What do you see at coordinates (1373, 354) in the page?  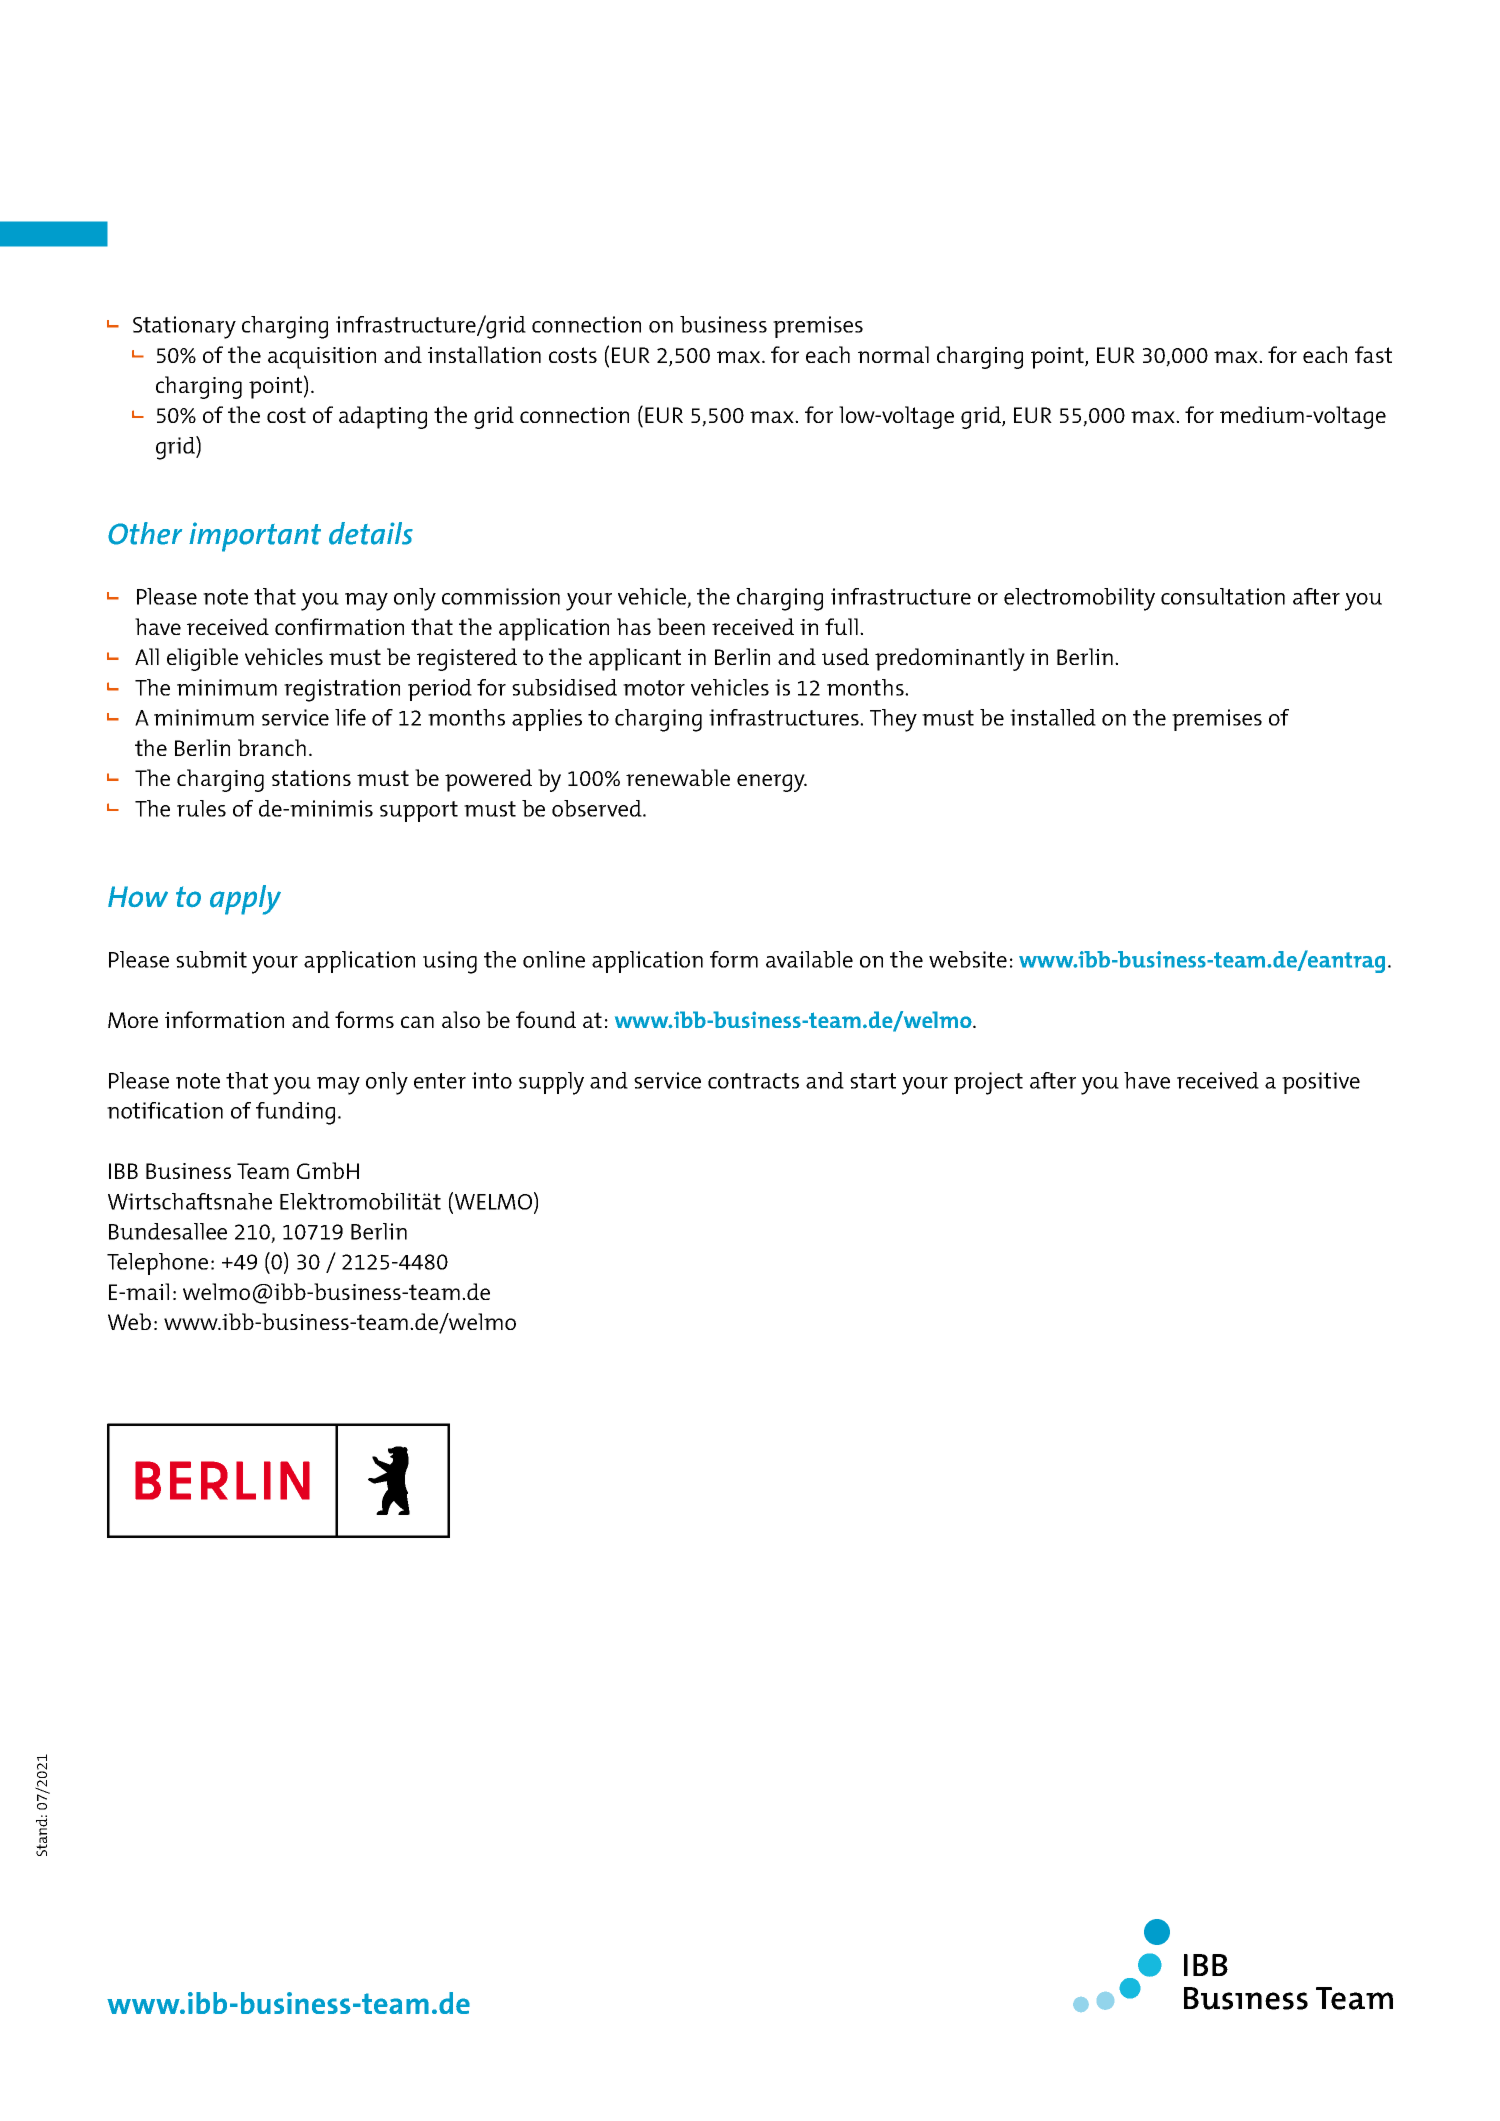 I see `fast` at bounding box center [1373, 354].
